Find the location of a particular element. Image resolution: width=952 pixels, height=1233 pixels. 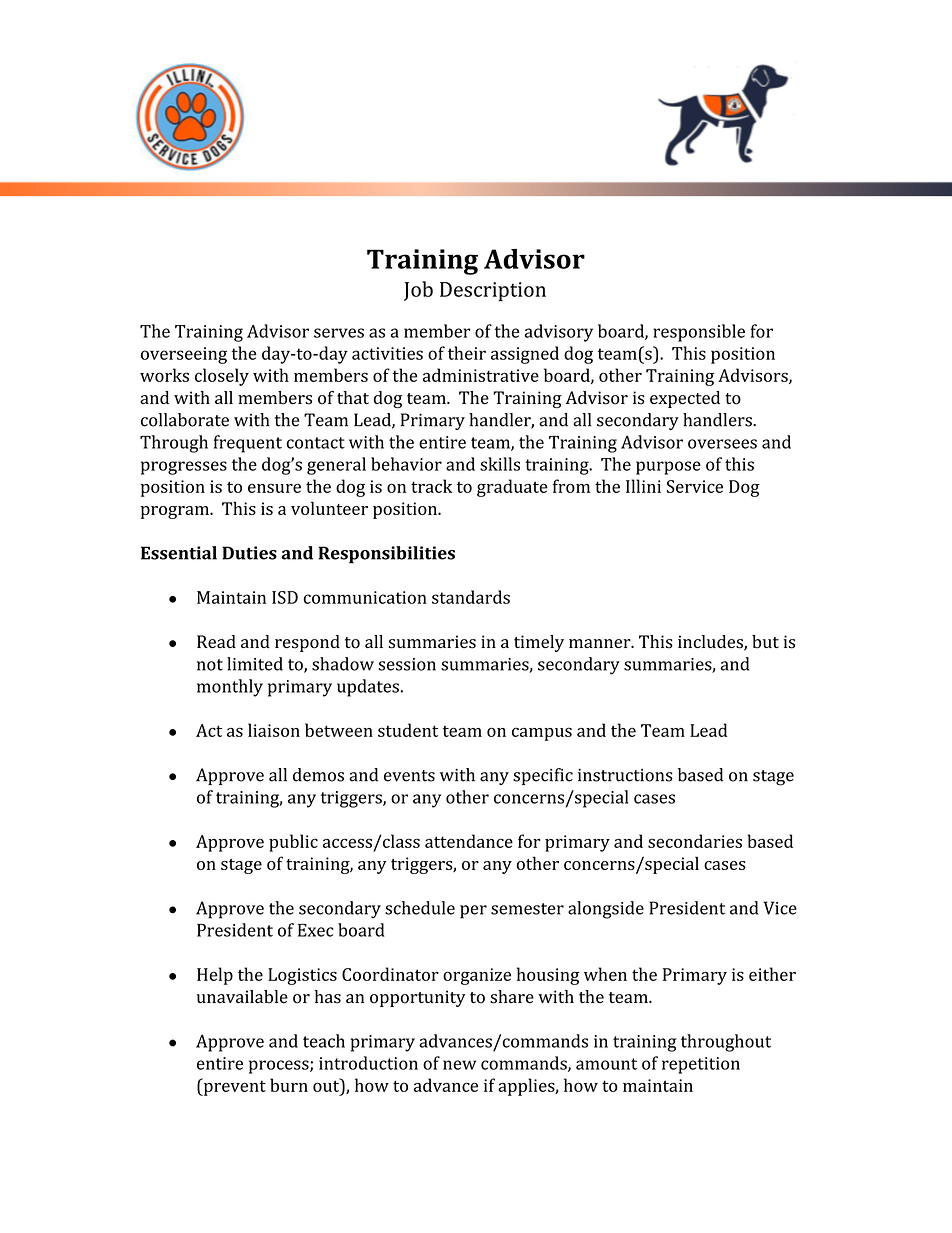

repetition is located at coordinates (701, 1065).
